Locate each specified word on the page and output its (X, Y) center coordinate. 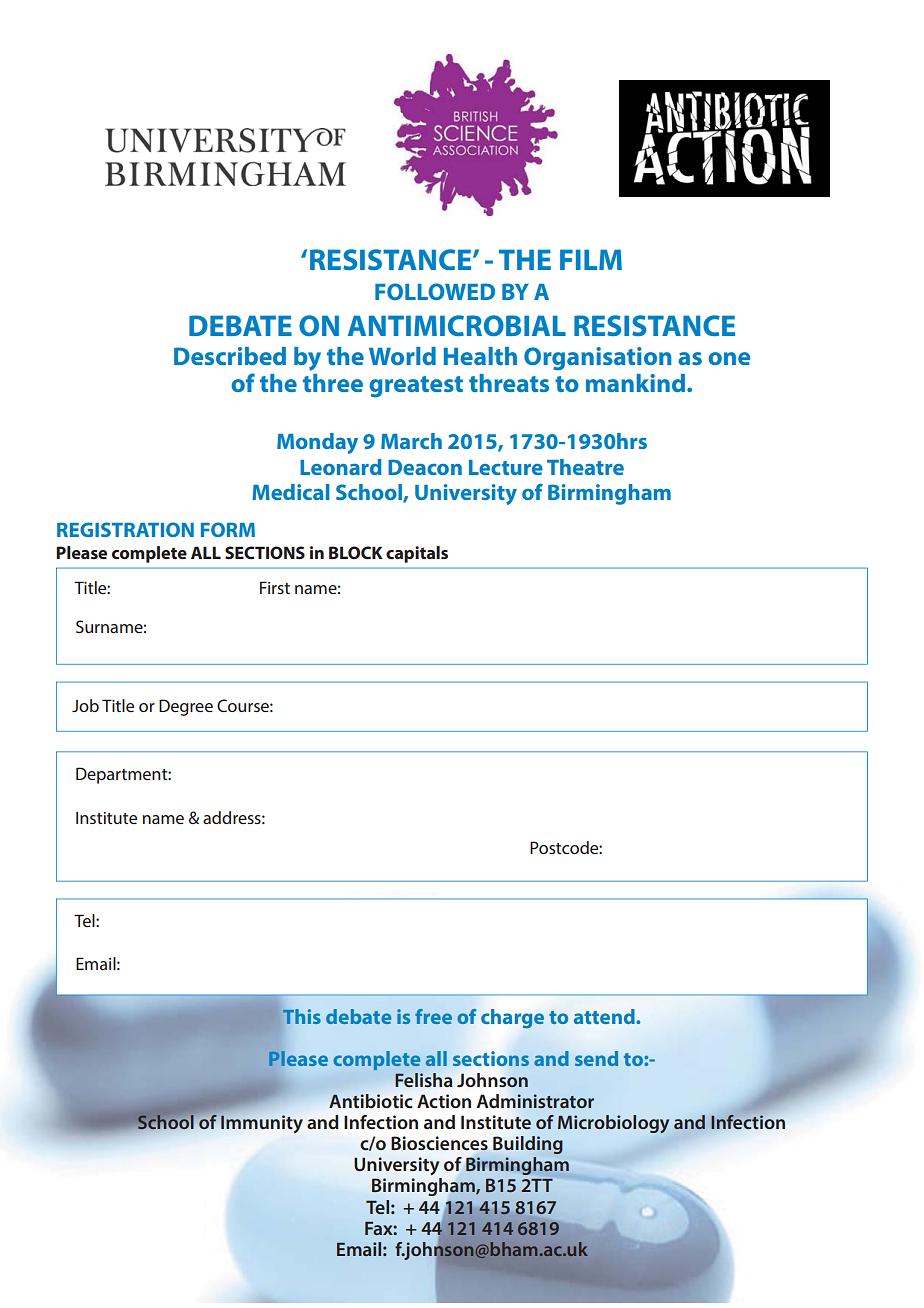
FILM (591, 259)
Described (230, 356)
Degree (186, 707)
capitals (417, 554)
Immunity (261, 1123)
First (275, 587)
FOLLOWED (435, 291)
